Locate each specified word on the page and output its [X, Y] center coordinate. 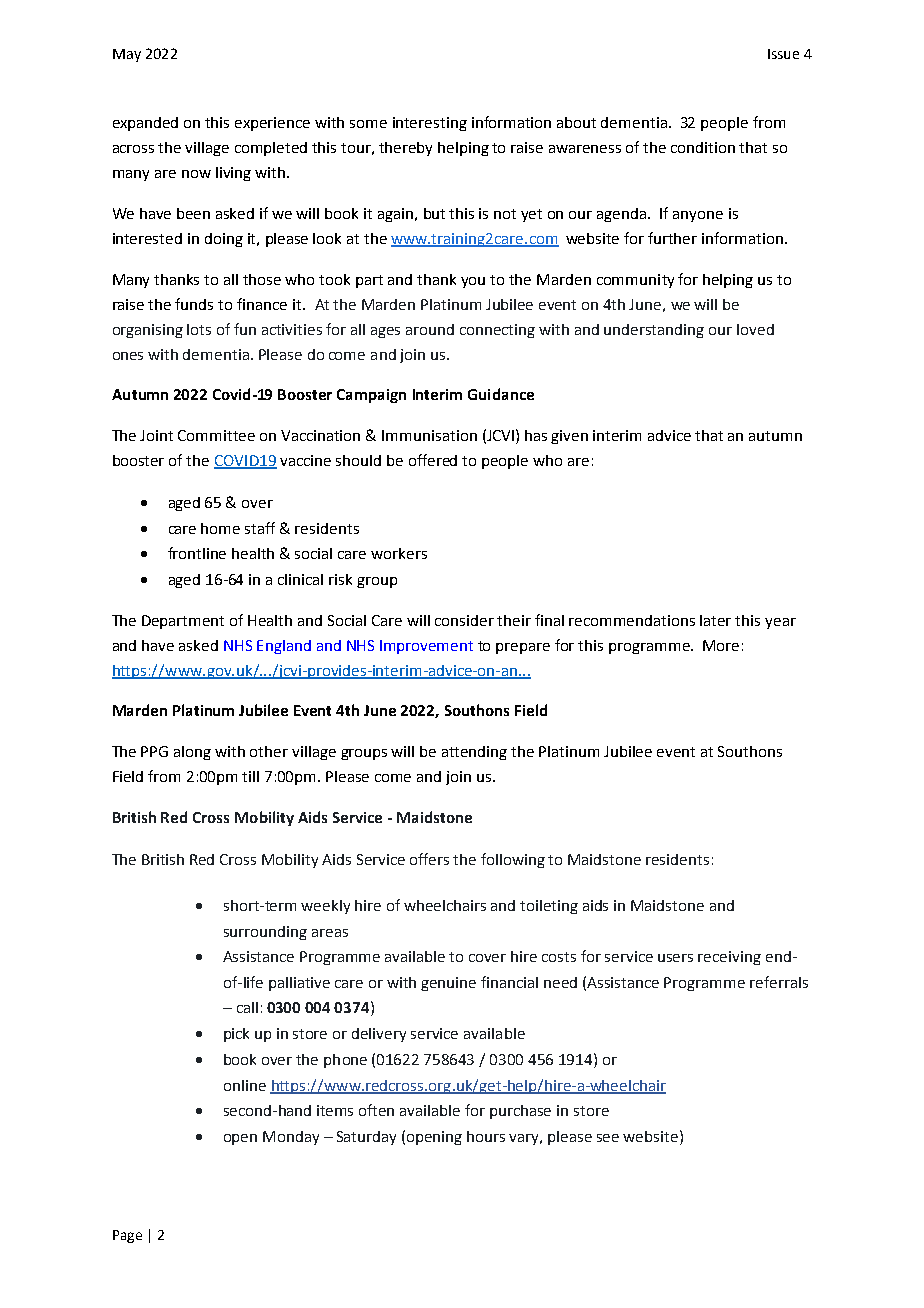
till [250, 776]
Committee [216, 435]
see [608, 1138]
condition [703, 147]
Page [127, 1236]
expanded [145, 124]
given [569, 437]
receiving [729, 958]
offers [429, 859]
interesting [430, 124]
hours [486, 1136]
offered [433, 460]
